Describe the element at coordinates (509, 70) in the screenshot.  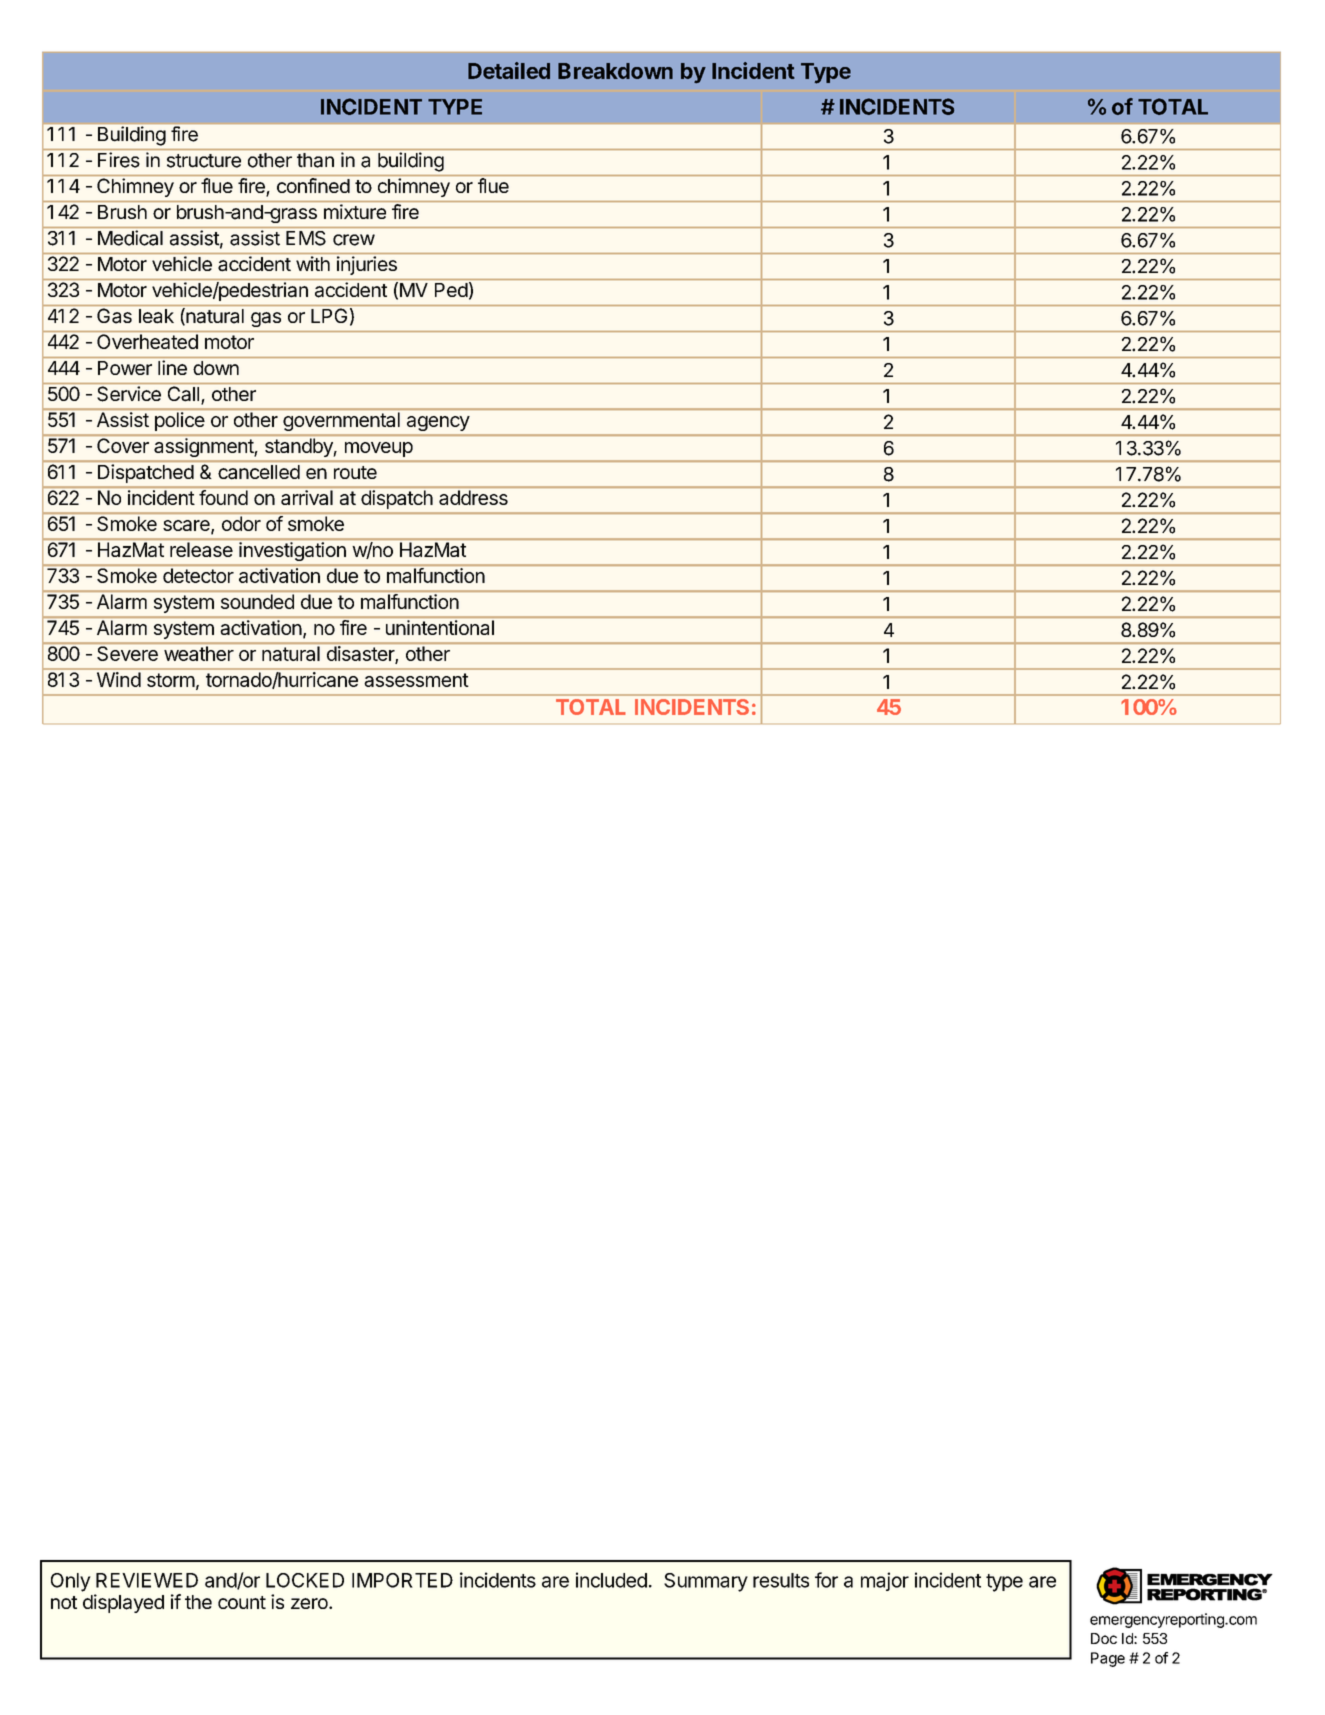
I see `Detailed` at that location.
